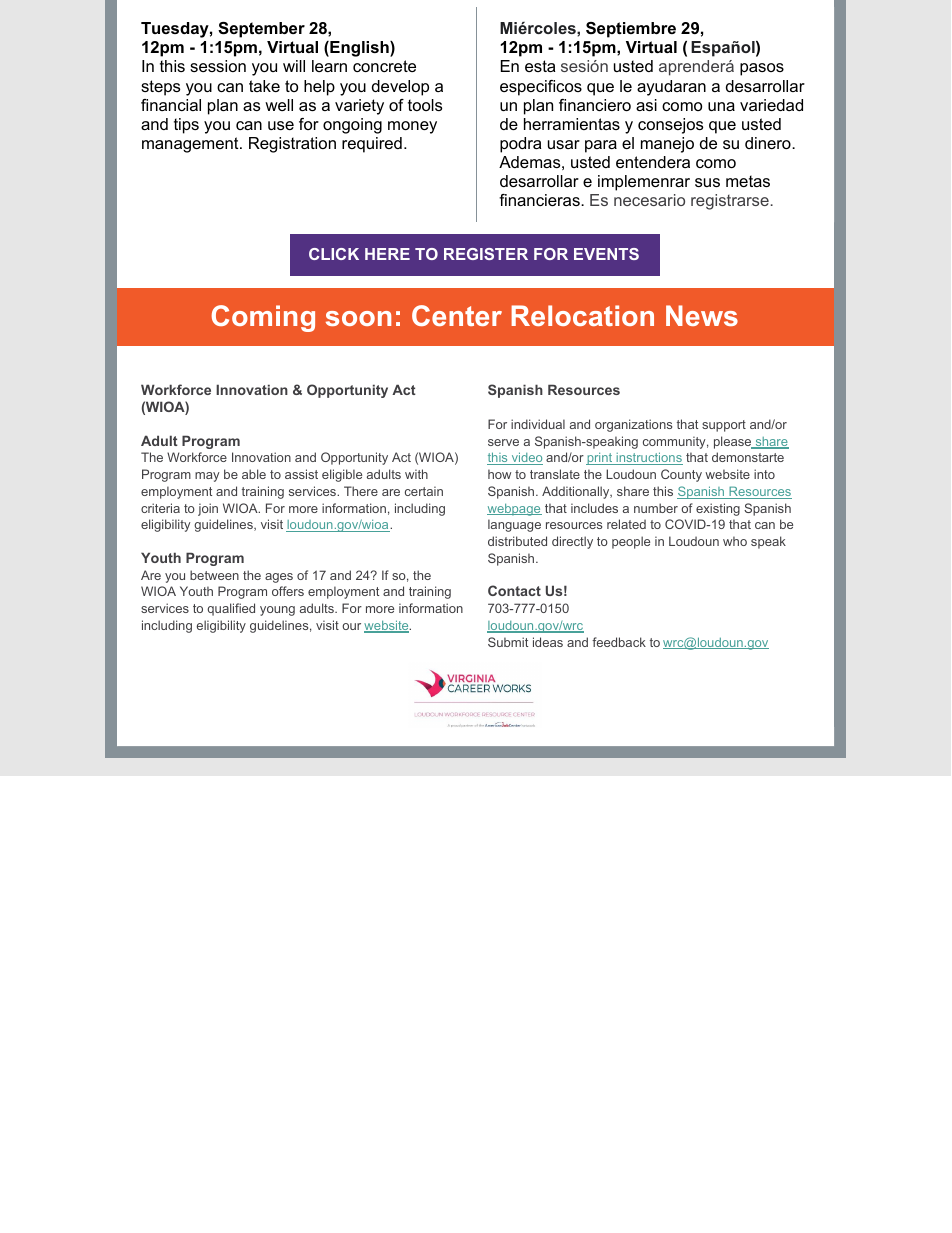  What do you see at coordinates (231, 609) in the screenshot?
I see `qualified` at bounding box center [231, 609].
